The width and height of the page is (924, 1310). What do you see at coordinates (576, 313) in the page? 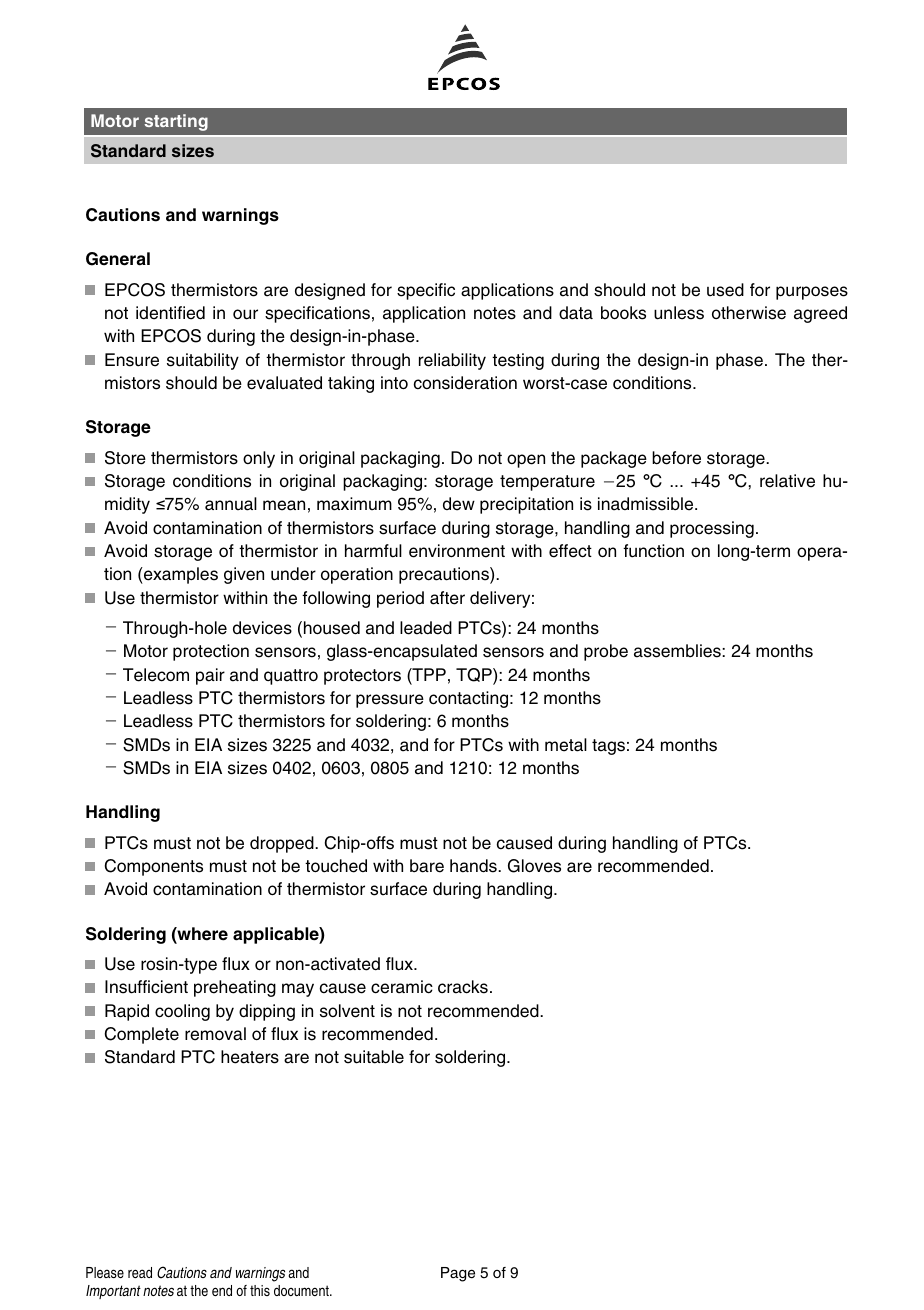
I see `data` at bounding box center [576, 313].
